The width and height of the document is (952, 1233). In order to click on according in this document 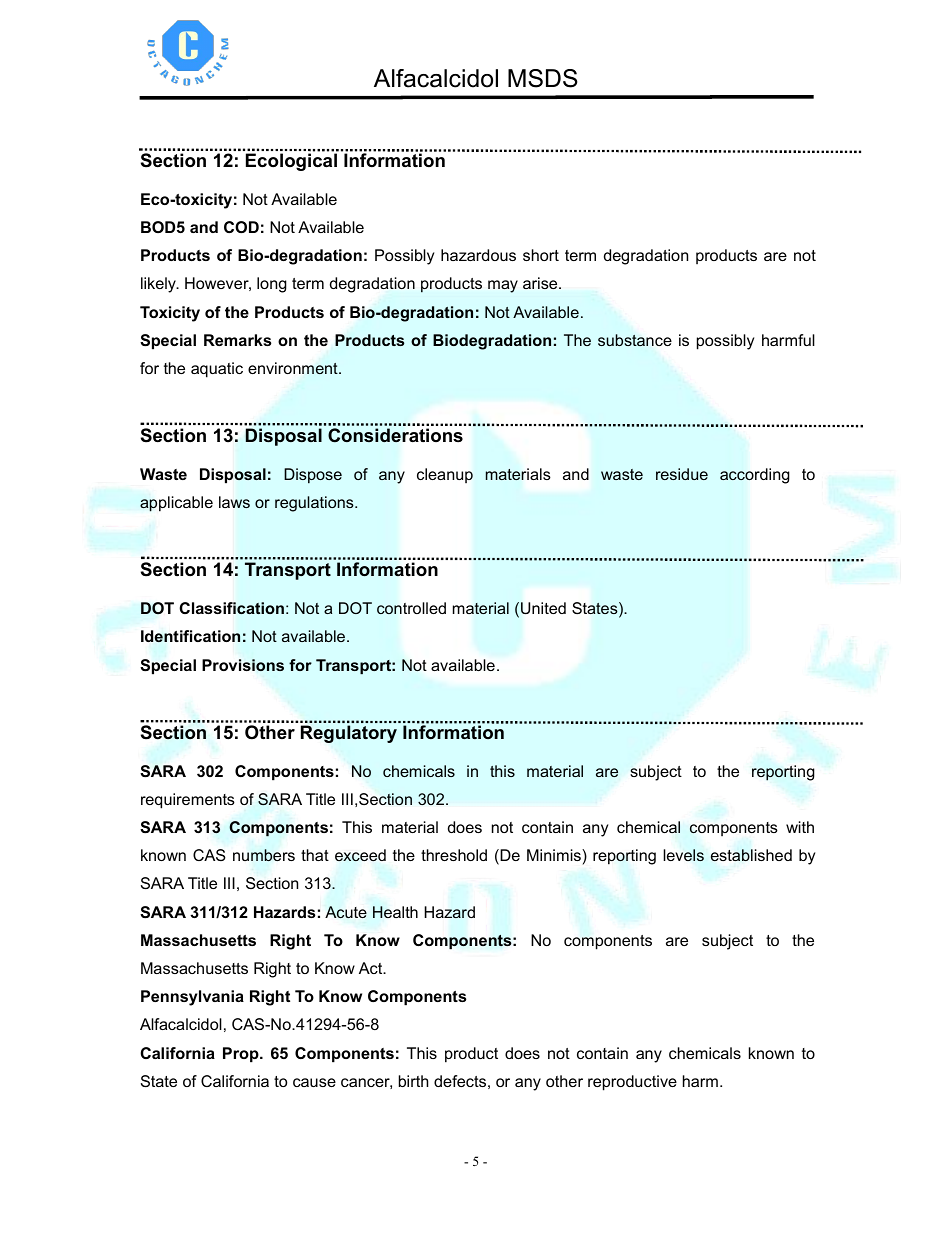, I will do `click(755, 476)`.
